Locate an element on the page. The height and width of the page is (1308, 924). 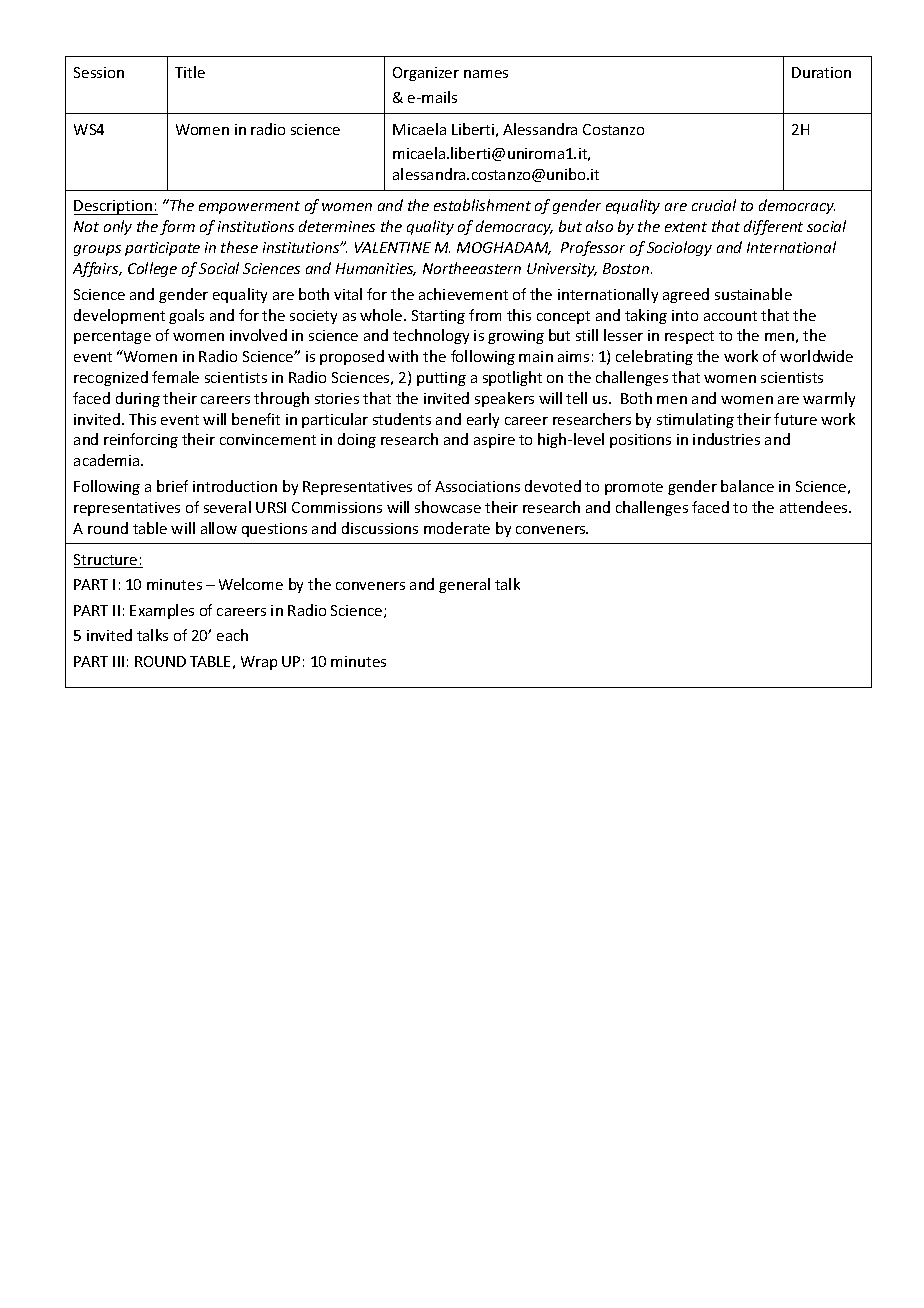
College is located at coordinates (152, 269).
